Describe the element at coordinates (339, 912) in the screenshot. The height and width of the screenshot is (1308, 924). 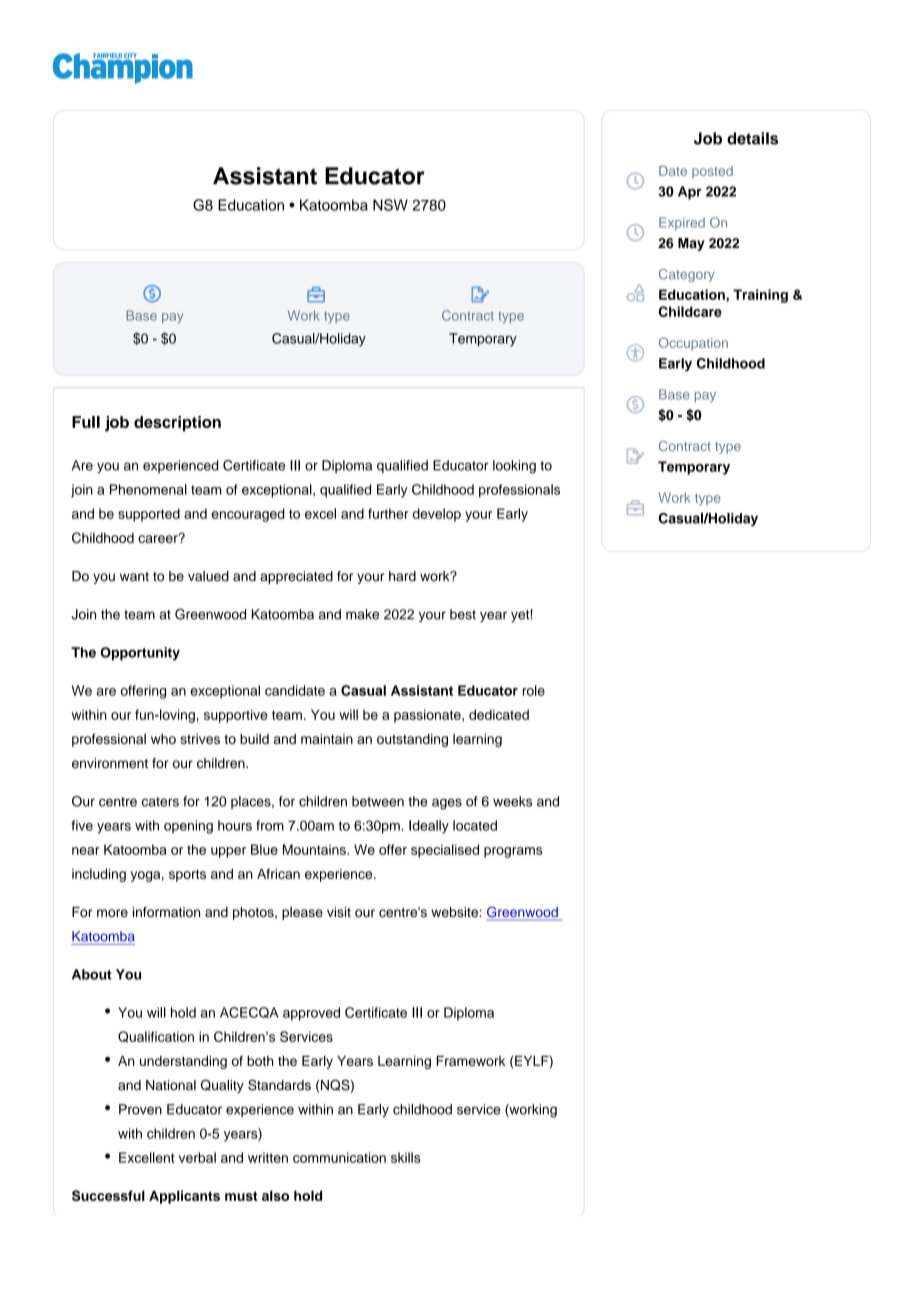
I see `visit` at that location.
